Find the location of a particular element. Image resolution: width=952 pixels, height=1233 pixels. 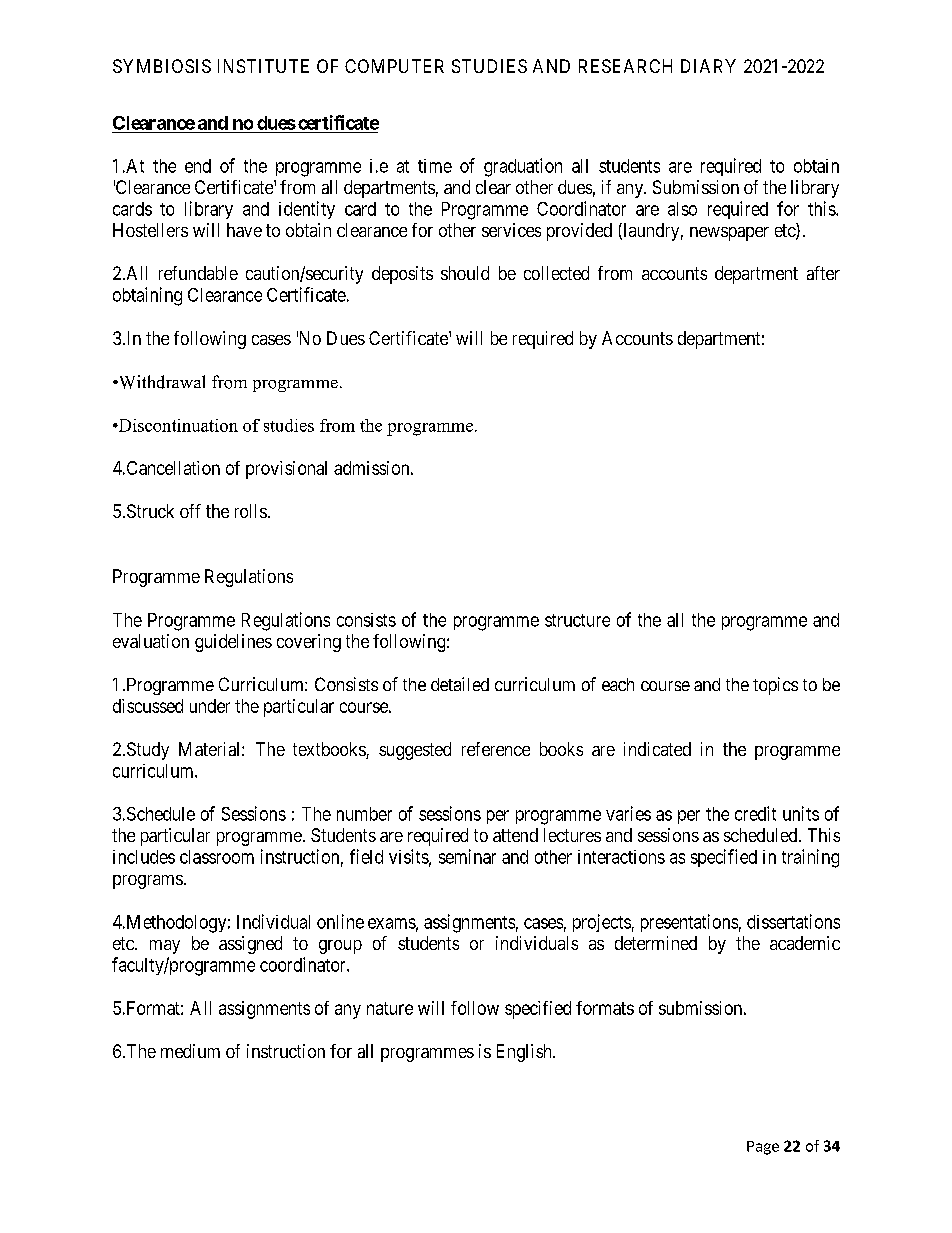

medium is located at coordinates (190, 1051).
